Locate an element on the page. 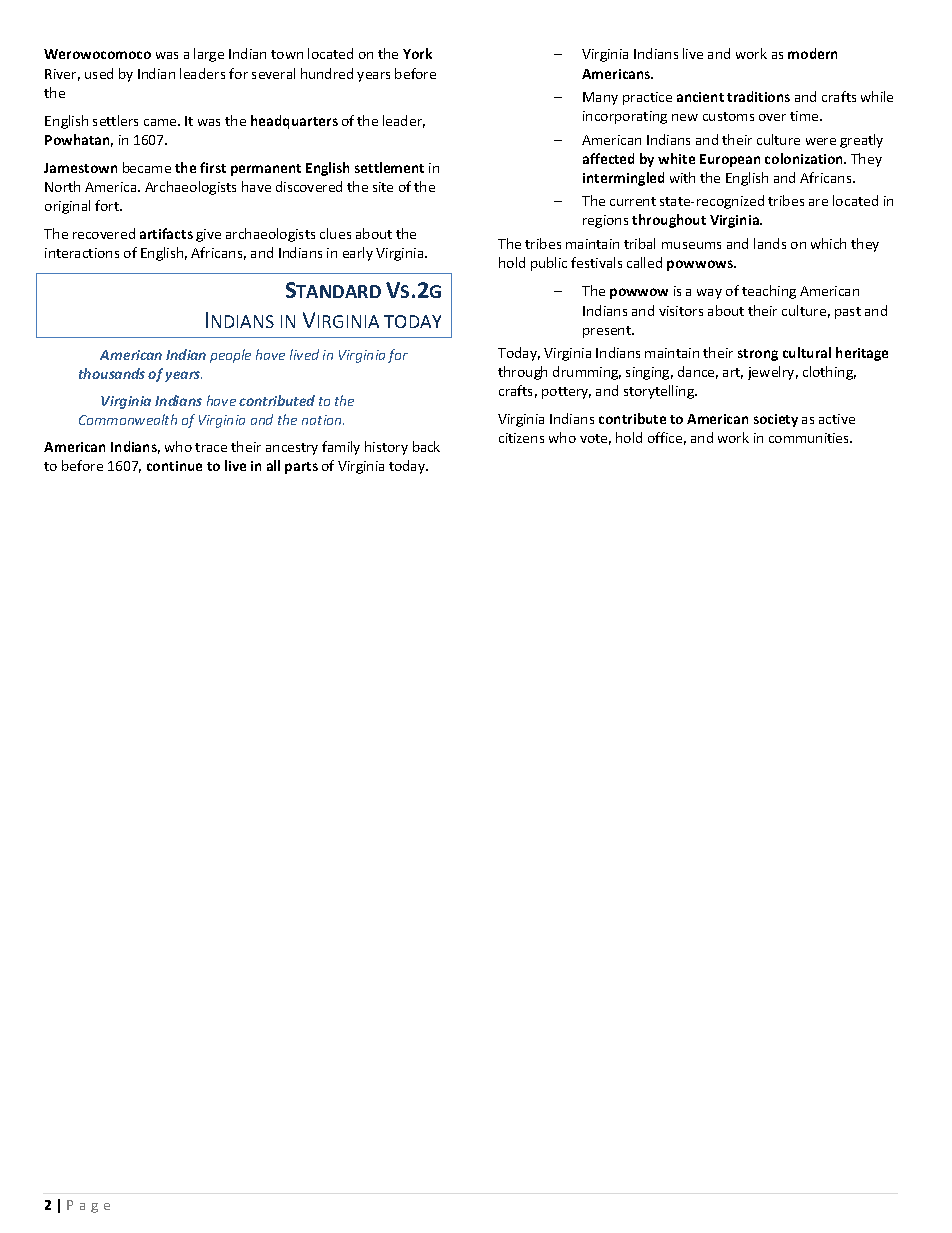 The width and height of the document is (952, 1233). large is located at coordinates (209, 55).
